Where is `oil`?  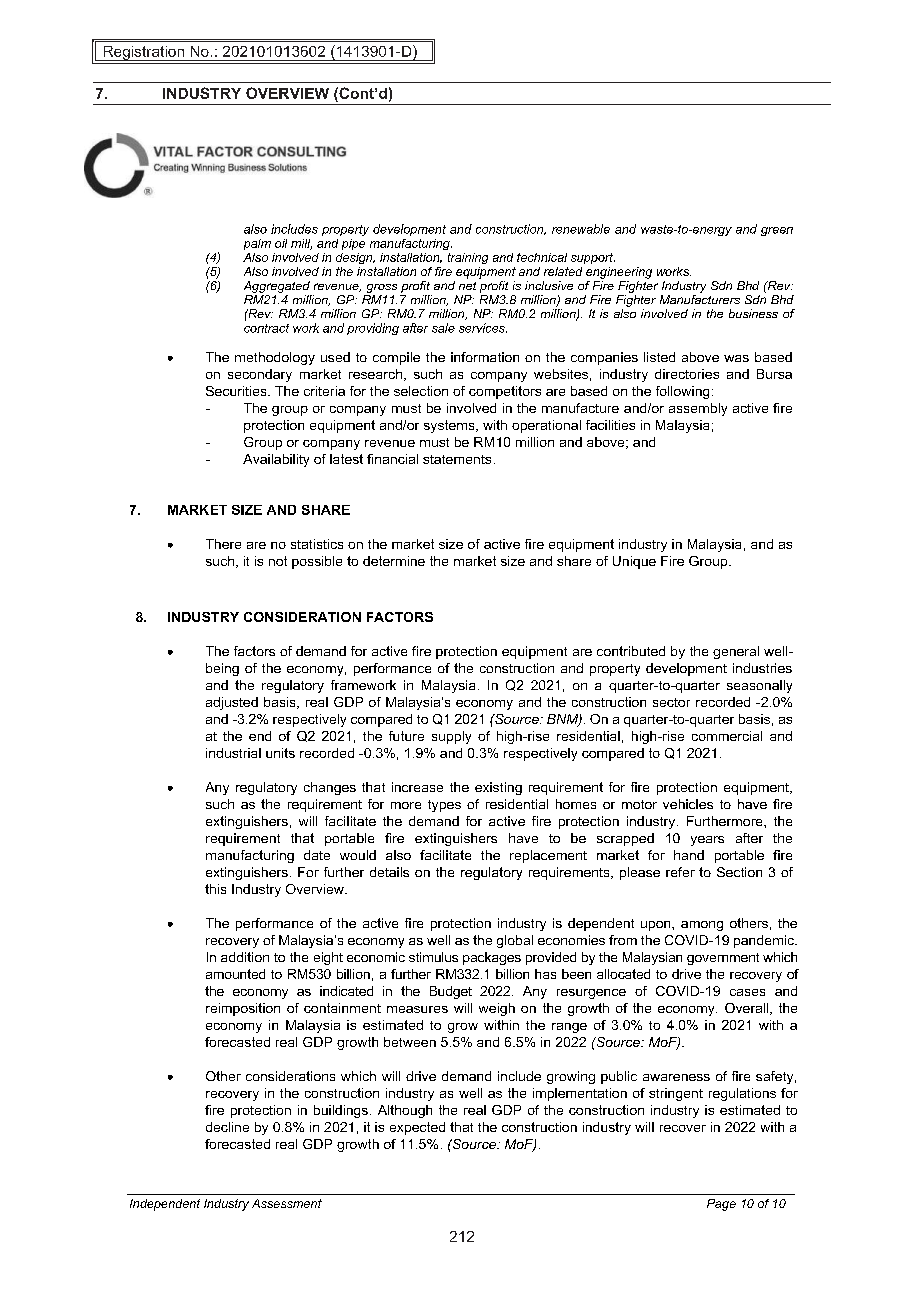 oil is located at coordinates (281, 243).
